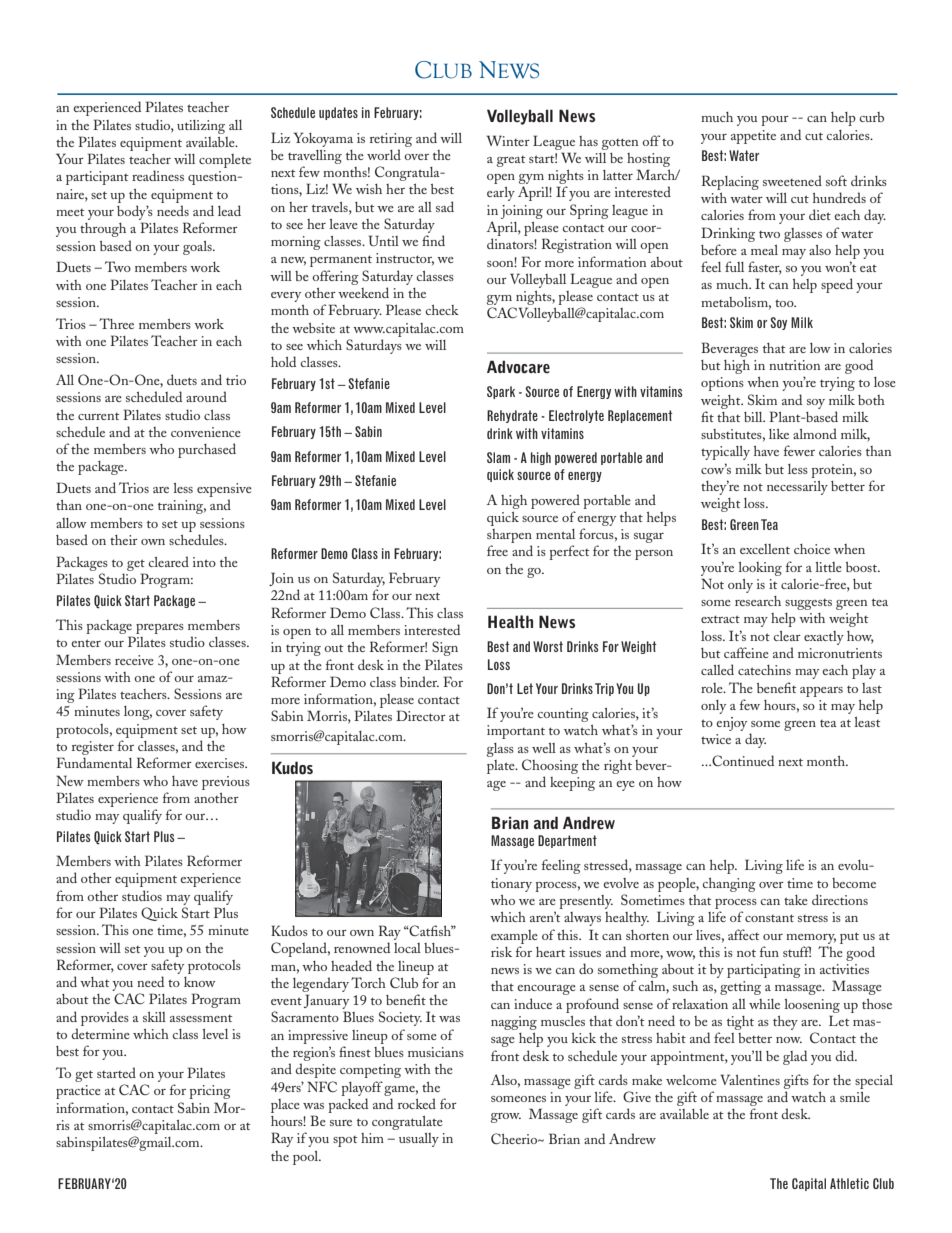  I want to click on Winter, so click(508, 140).
